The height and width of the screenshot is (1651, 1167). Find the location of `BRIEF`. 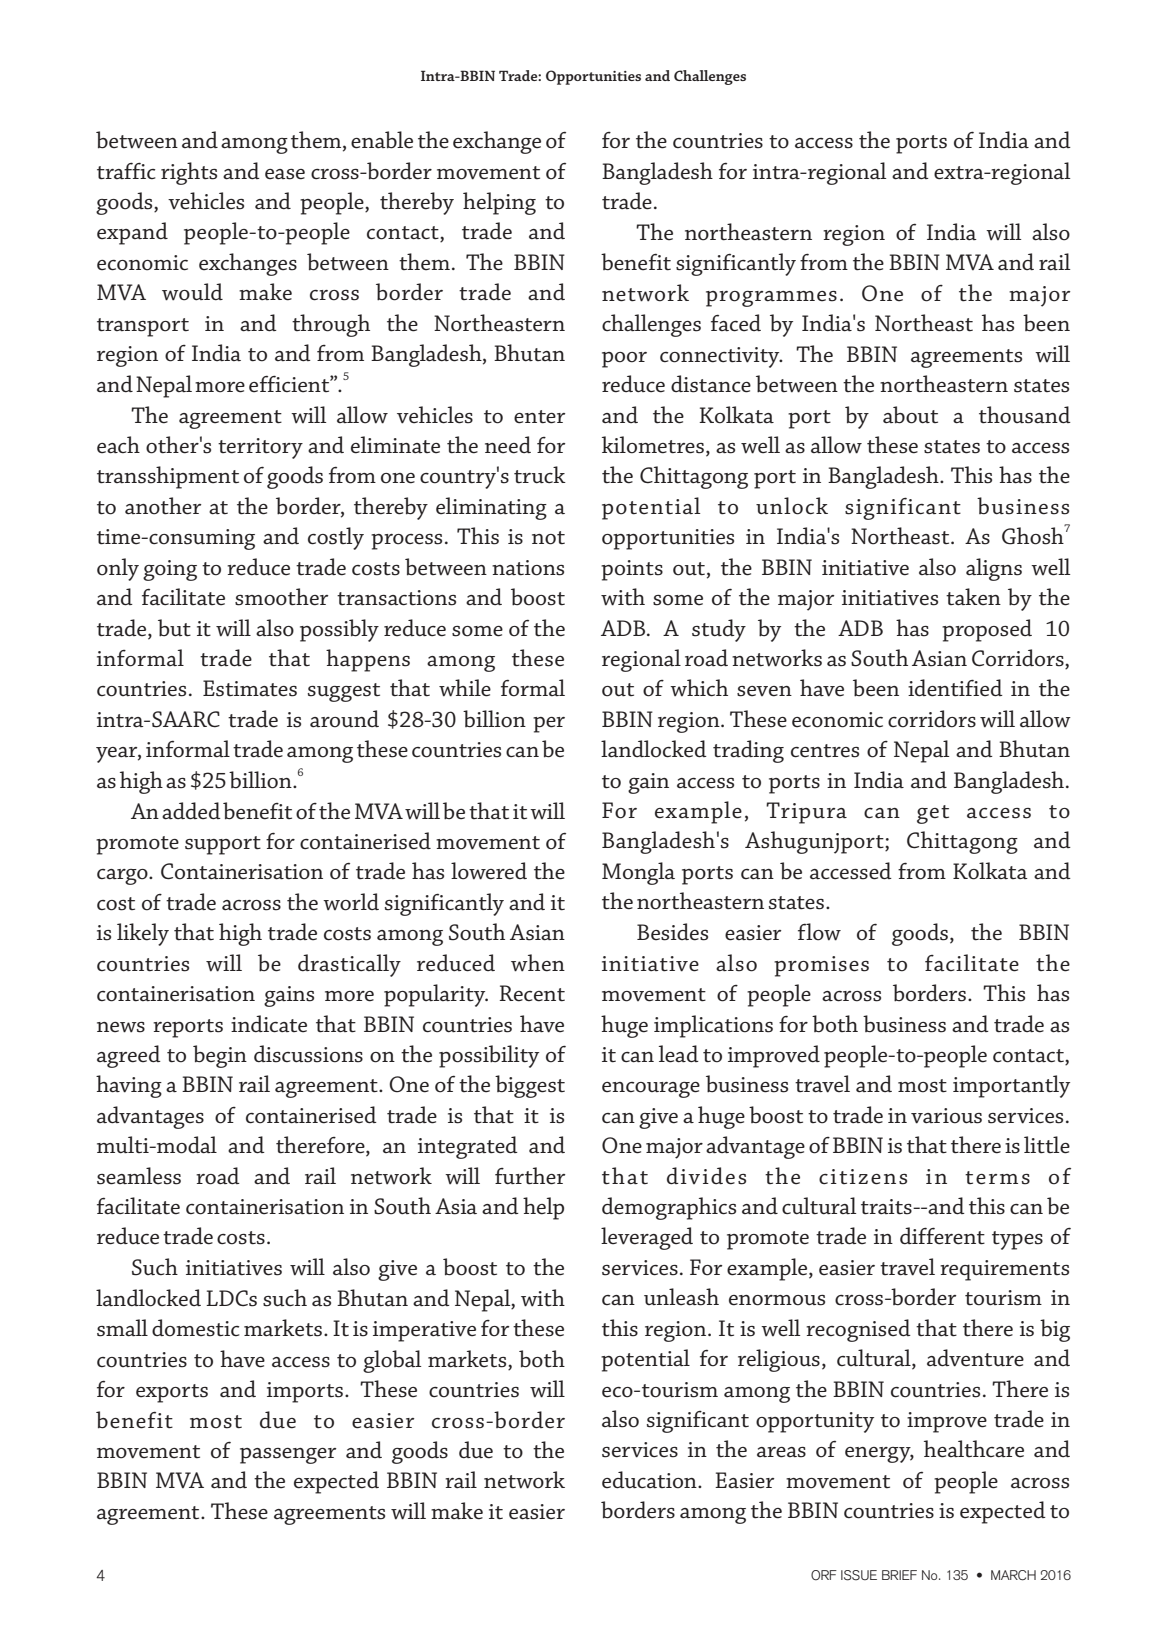

BRIEF is located at coordinates (899, 1575).
